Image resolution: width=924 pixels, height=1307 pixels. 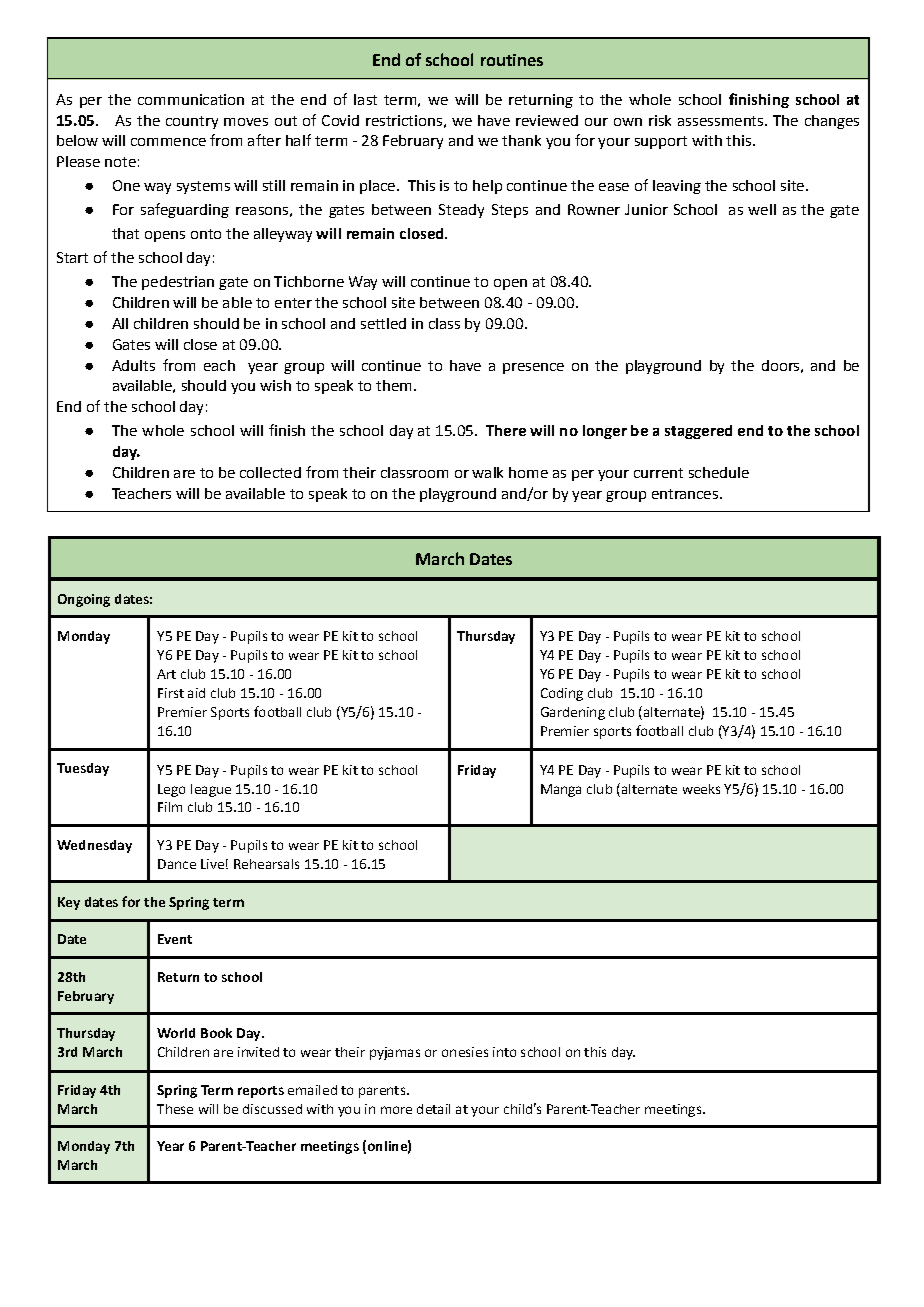 What do you see at coordinates (133, 365) in the document?
I see `Adults` at bounding box center [133, 365].
